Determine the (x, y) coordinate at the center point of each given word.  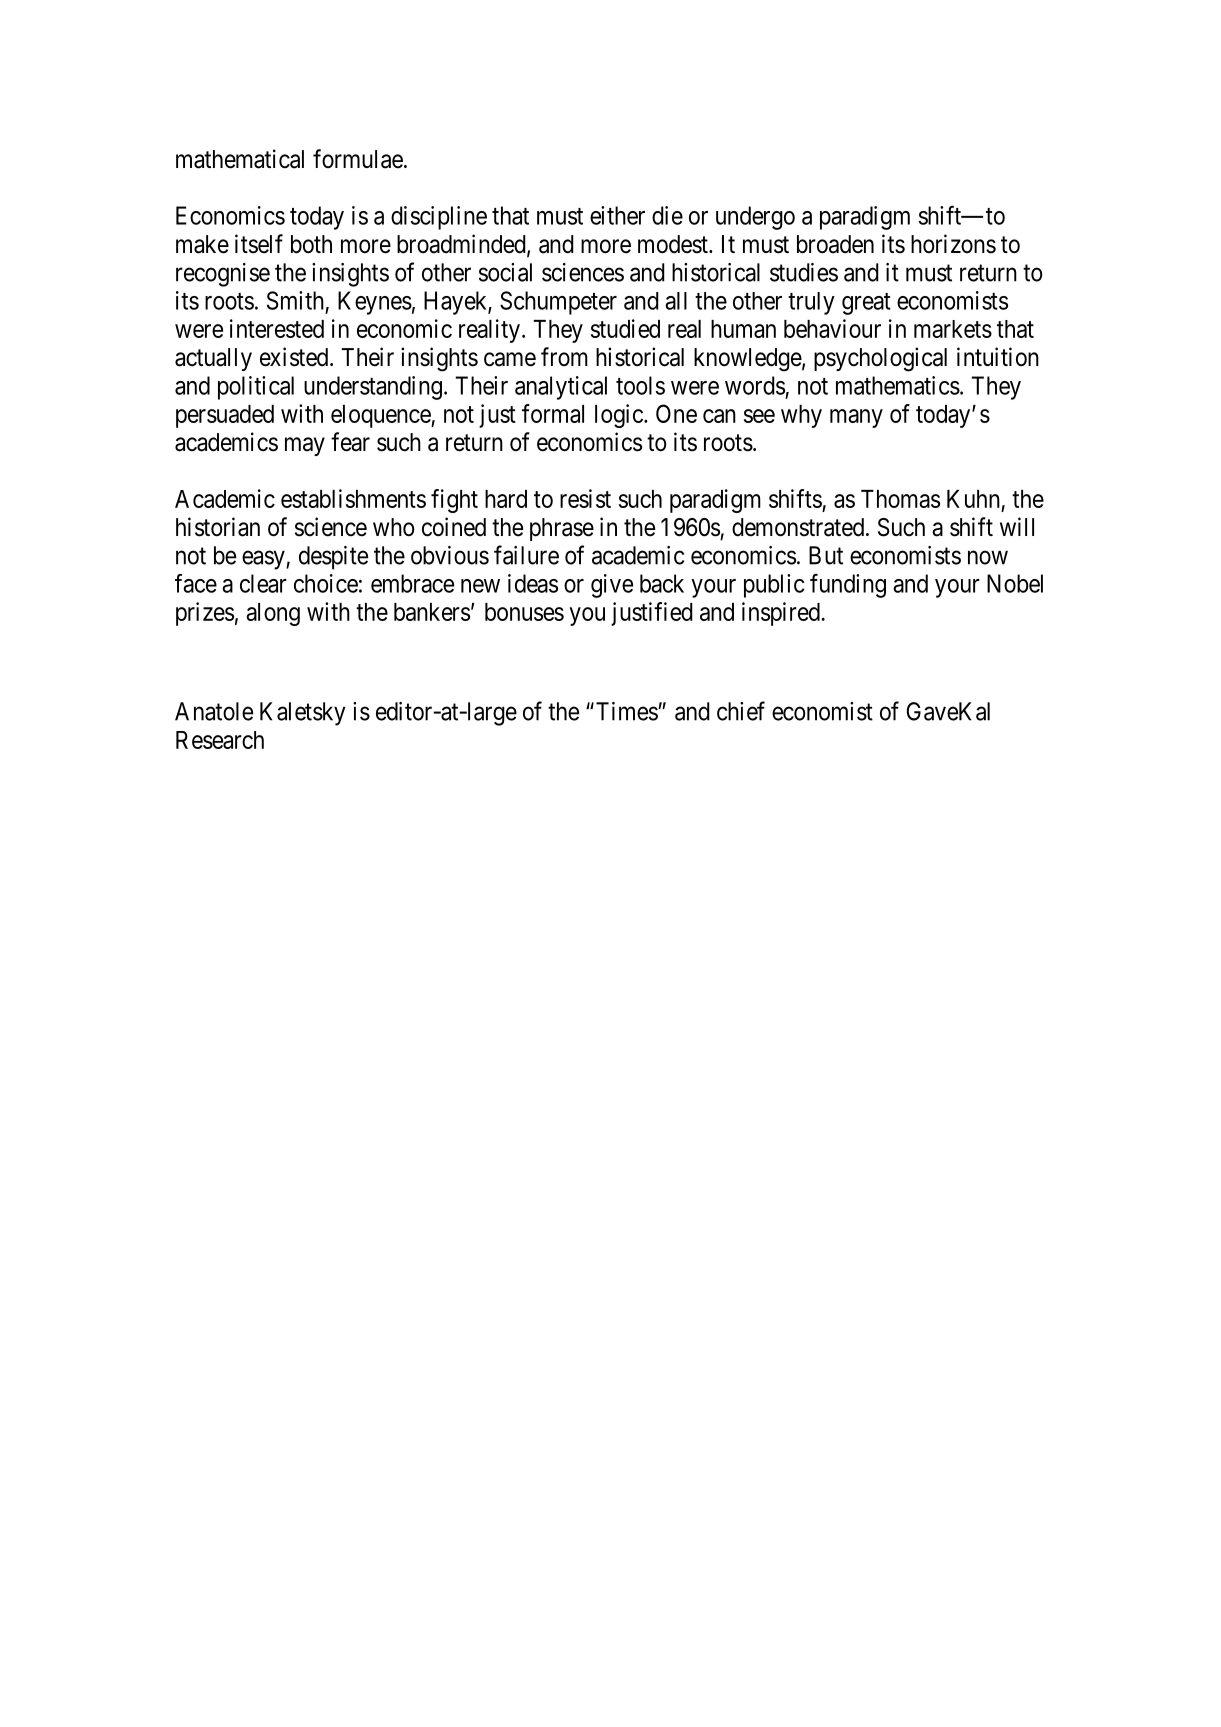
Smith (295, 300)
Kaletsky (303, 714)
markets (953, 329)
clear (263, 583)
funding (848, 586)
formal (553, 413)
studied (625, 328)
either (617, 215)
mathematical (240, 159)
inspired (781, 614)
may (305, 446)
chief (741, 711)
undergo (755, 218)
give (612, 586)
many (856, 418)
